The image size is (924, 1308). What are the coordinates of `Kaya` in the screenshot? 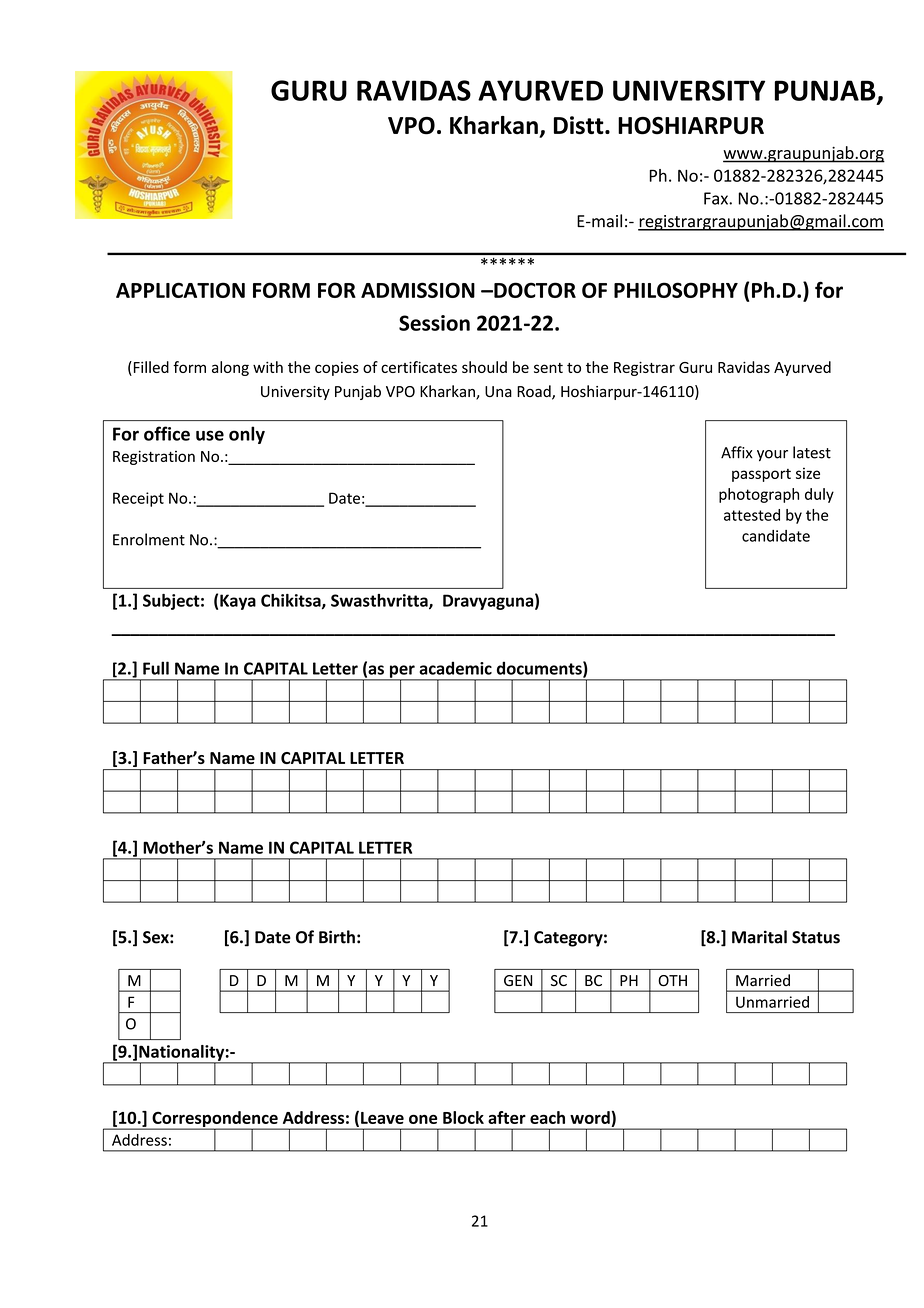 It's located at (238, 602).
